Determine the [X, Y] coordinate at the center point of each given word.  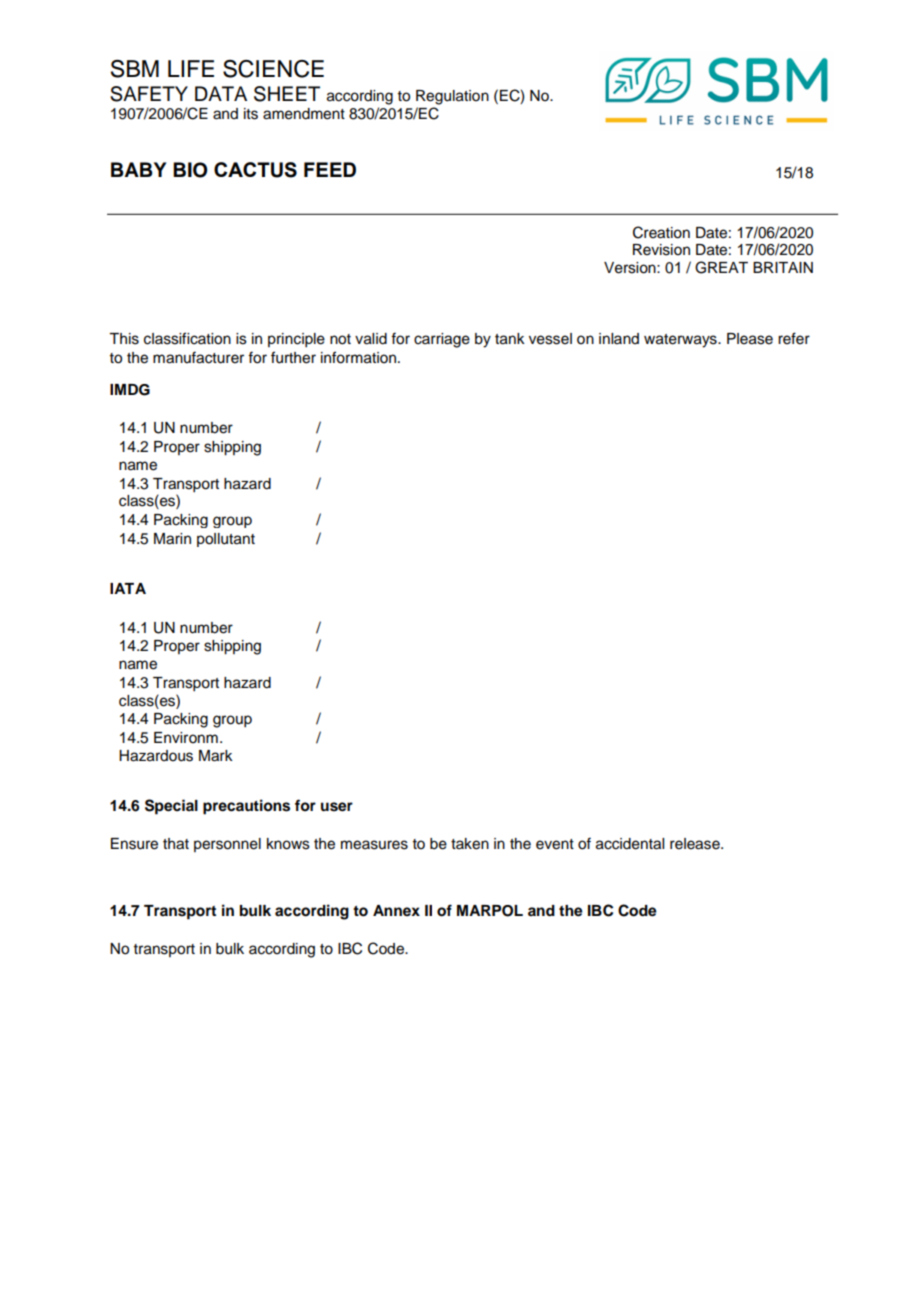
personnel [227, 845]
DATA [221, 93]
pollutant [226, 540]
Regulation [452, 97]
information [358, 357]
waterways [681, 341]
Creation [661, 232]
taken [470, 844]
